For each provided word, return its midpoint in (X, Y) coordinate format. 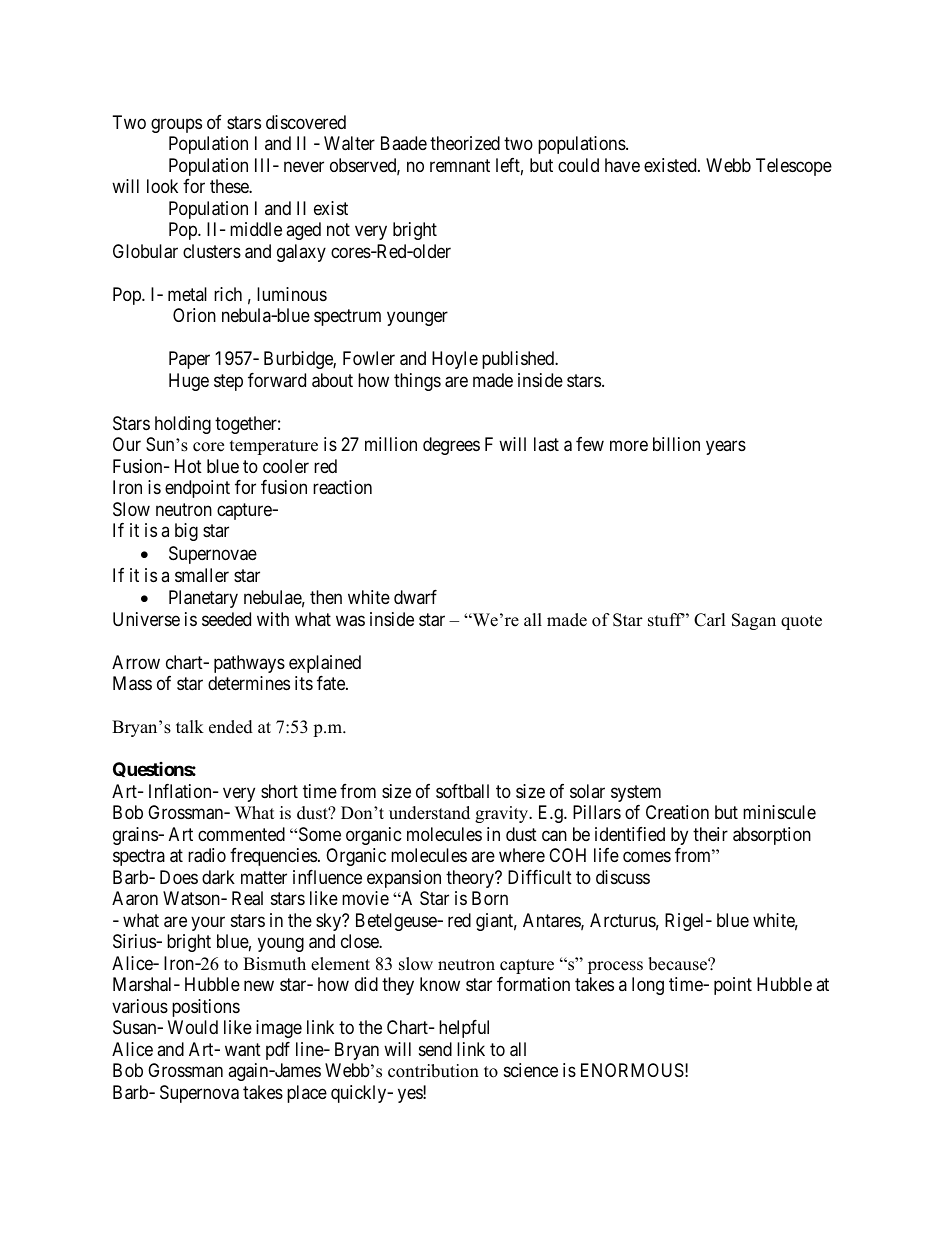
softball (462, 791)
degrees (451, 446)
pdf (278, 1051)
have (622, 165)
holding (183, 425)
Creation (677, 812)
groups (176, 125)
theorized (465, 143)
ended (231, 727)
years (726, 448)
